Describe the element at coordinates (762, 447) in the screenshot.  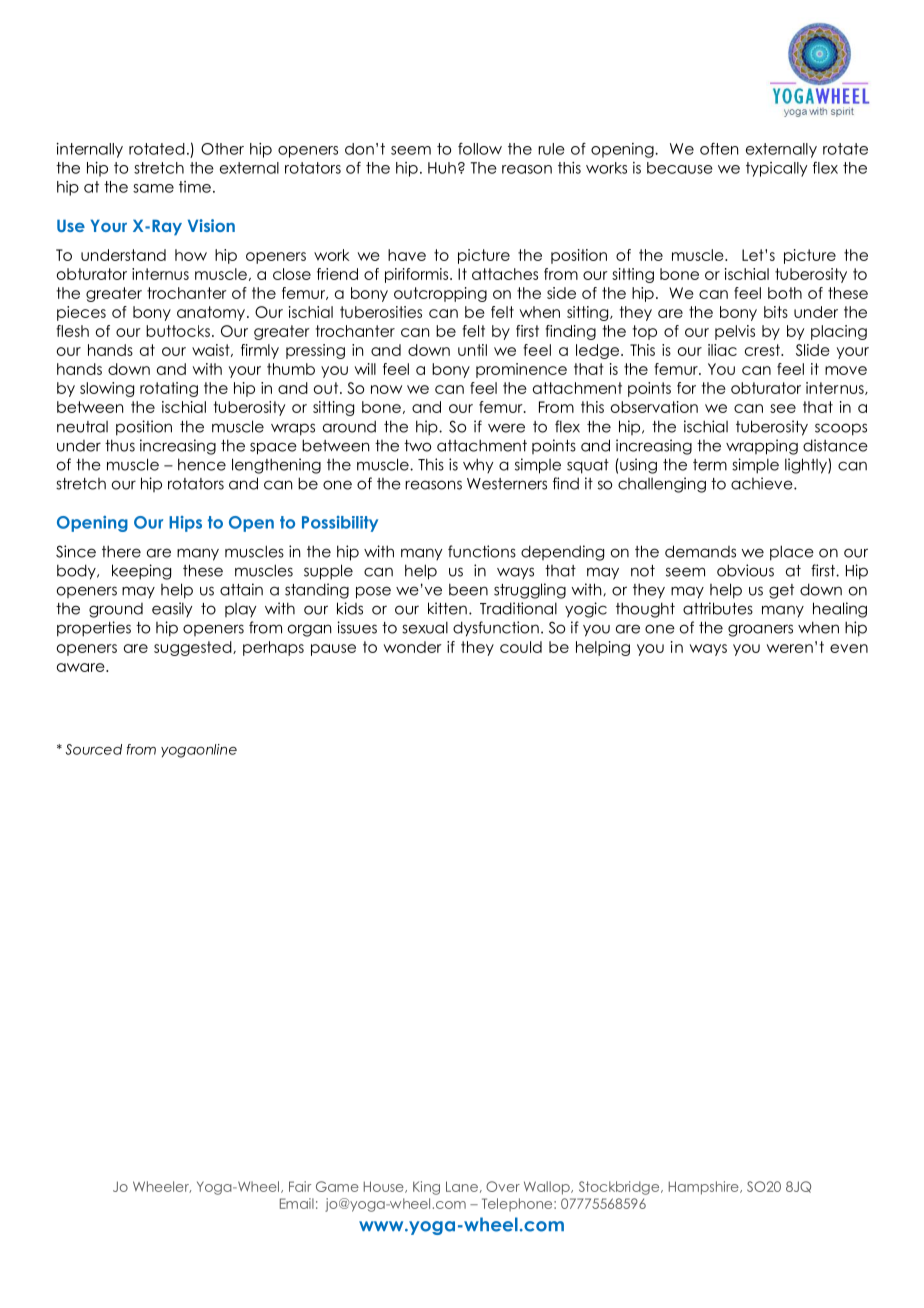
I see `wrapping` at that location.
